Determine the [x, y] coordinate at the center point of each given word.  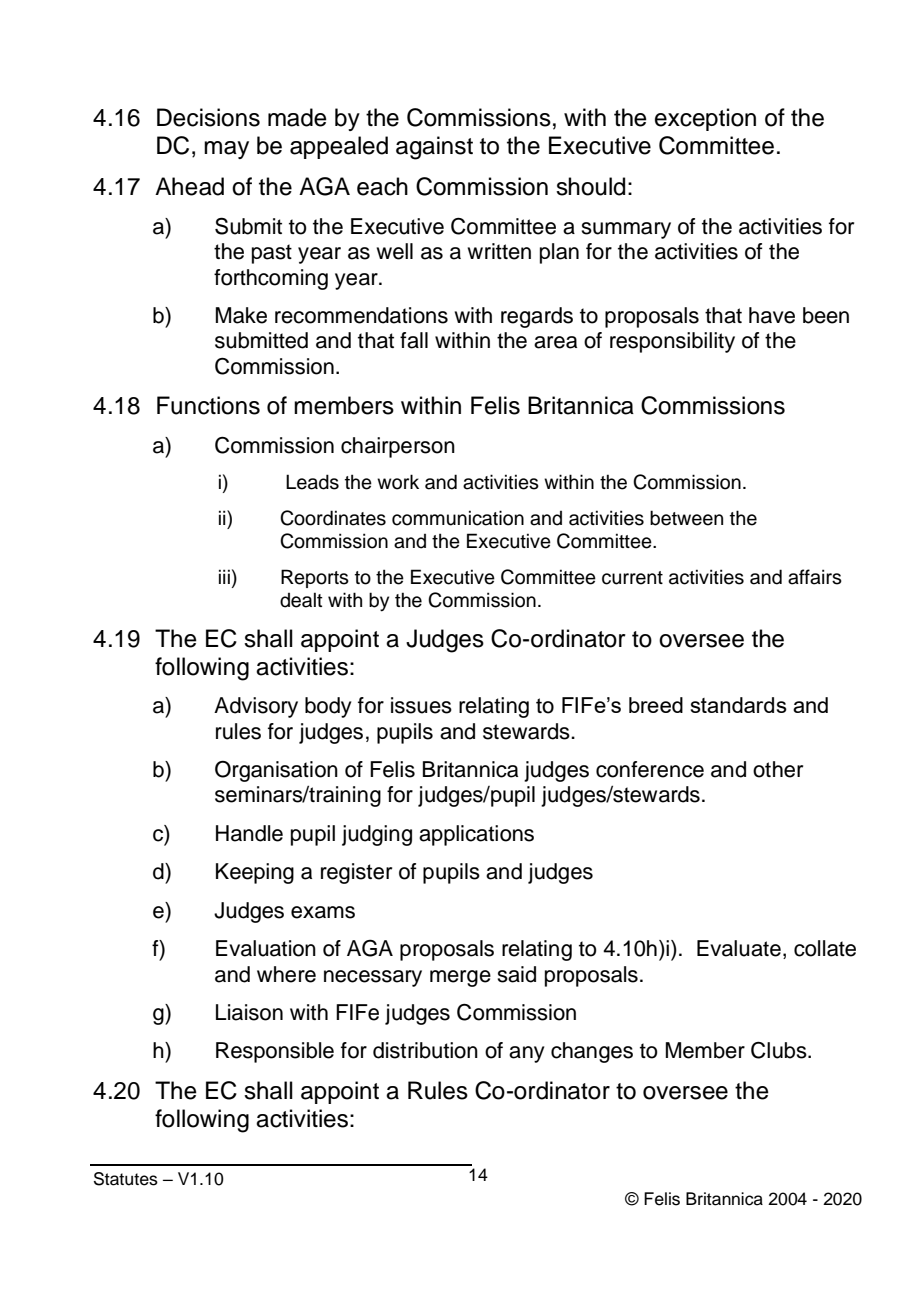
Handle [249, 833]
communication [458, 518]
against [434, 148]
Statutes [126, 1179]
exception [705, 119]
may [226, 150]
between [686, 518]
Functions [208, 405]
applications [476, 835]
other [778, 769]
